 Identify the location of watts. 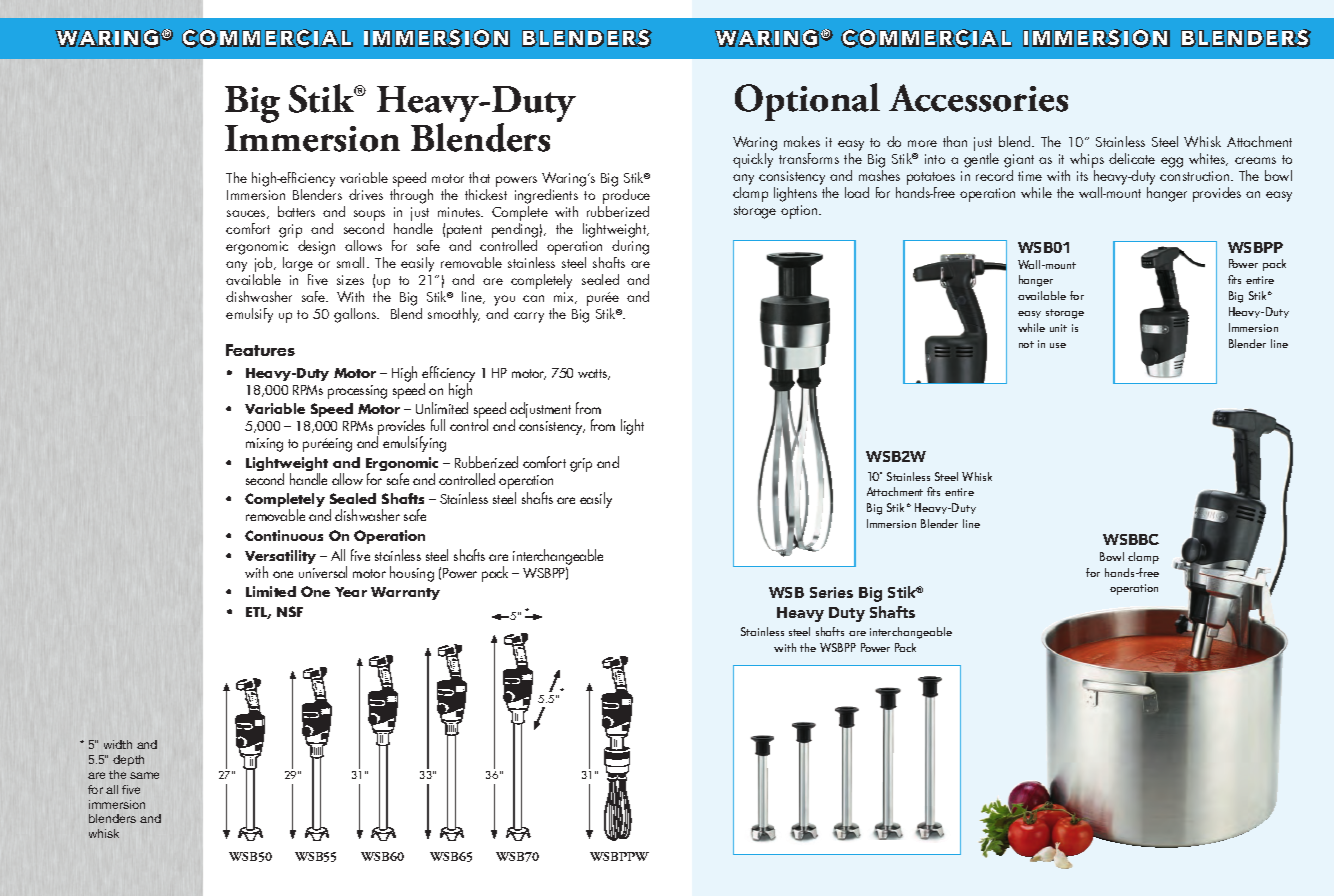
(594, 374).
